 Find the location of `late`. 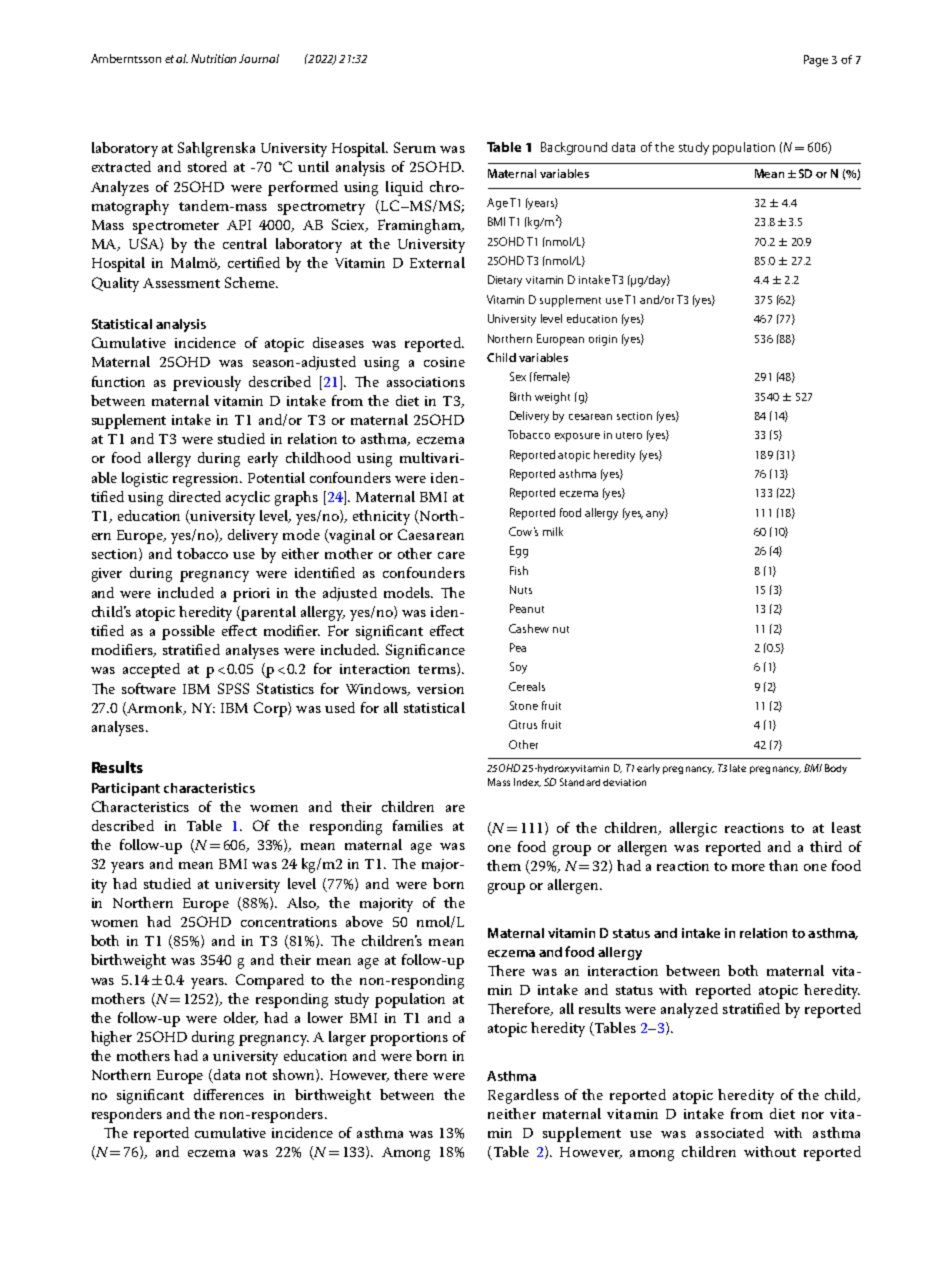

late is located at coordinates (738, 768).
